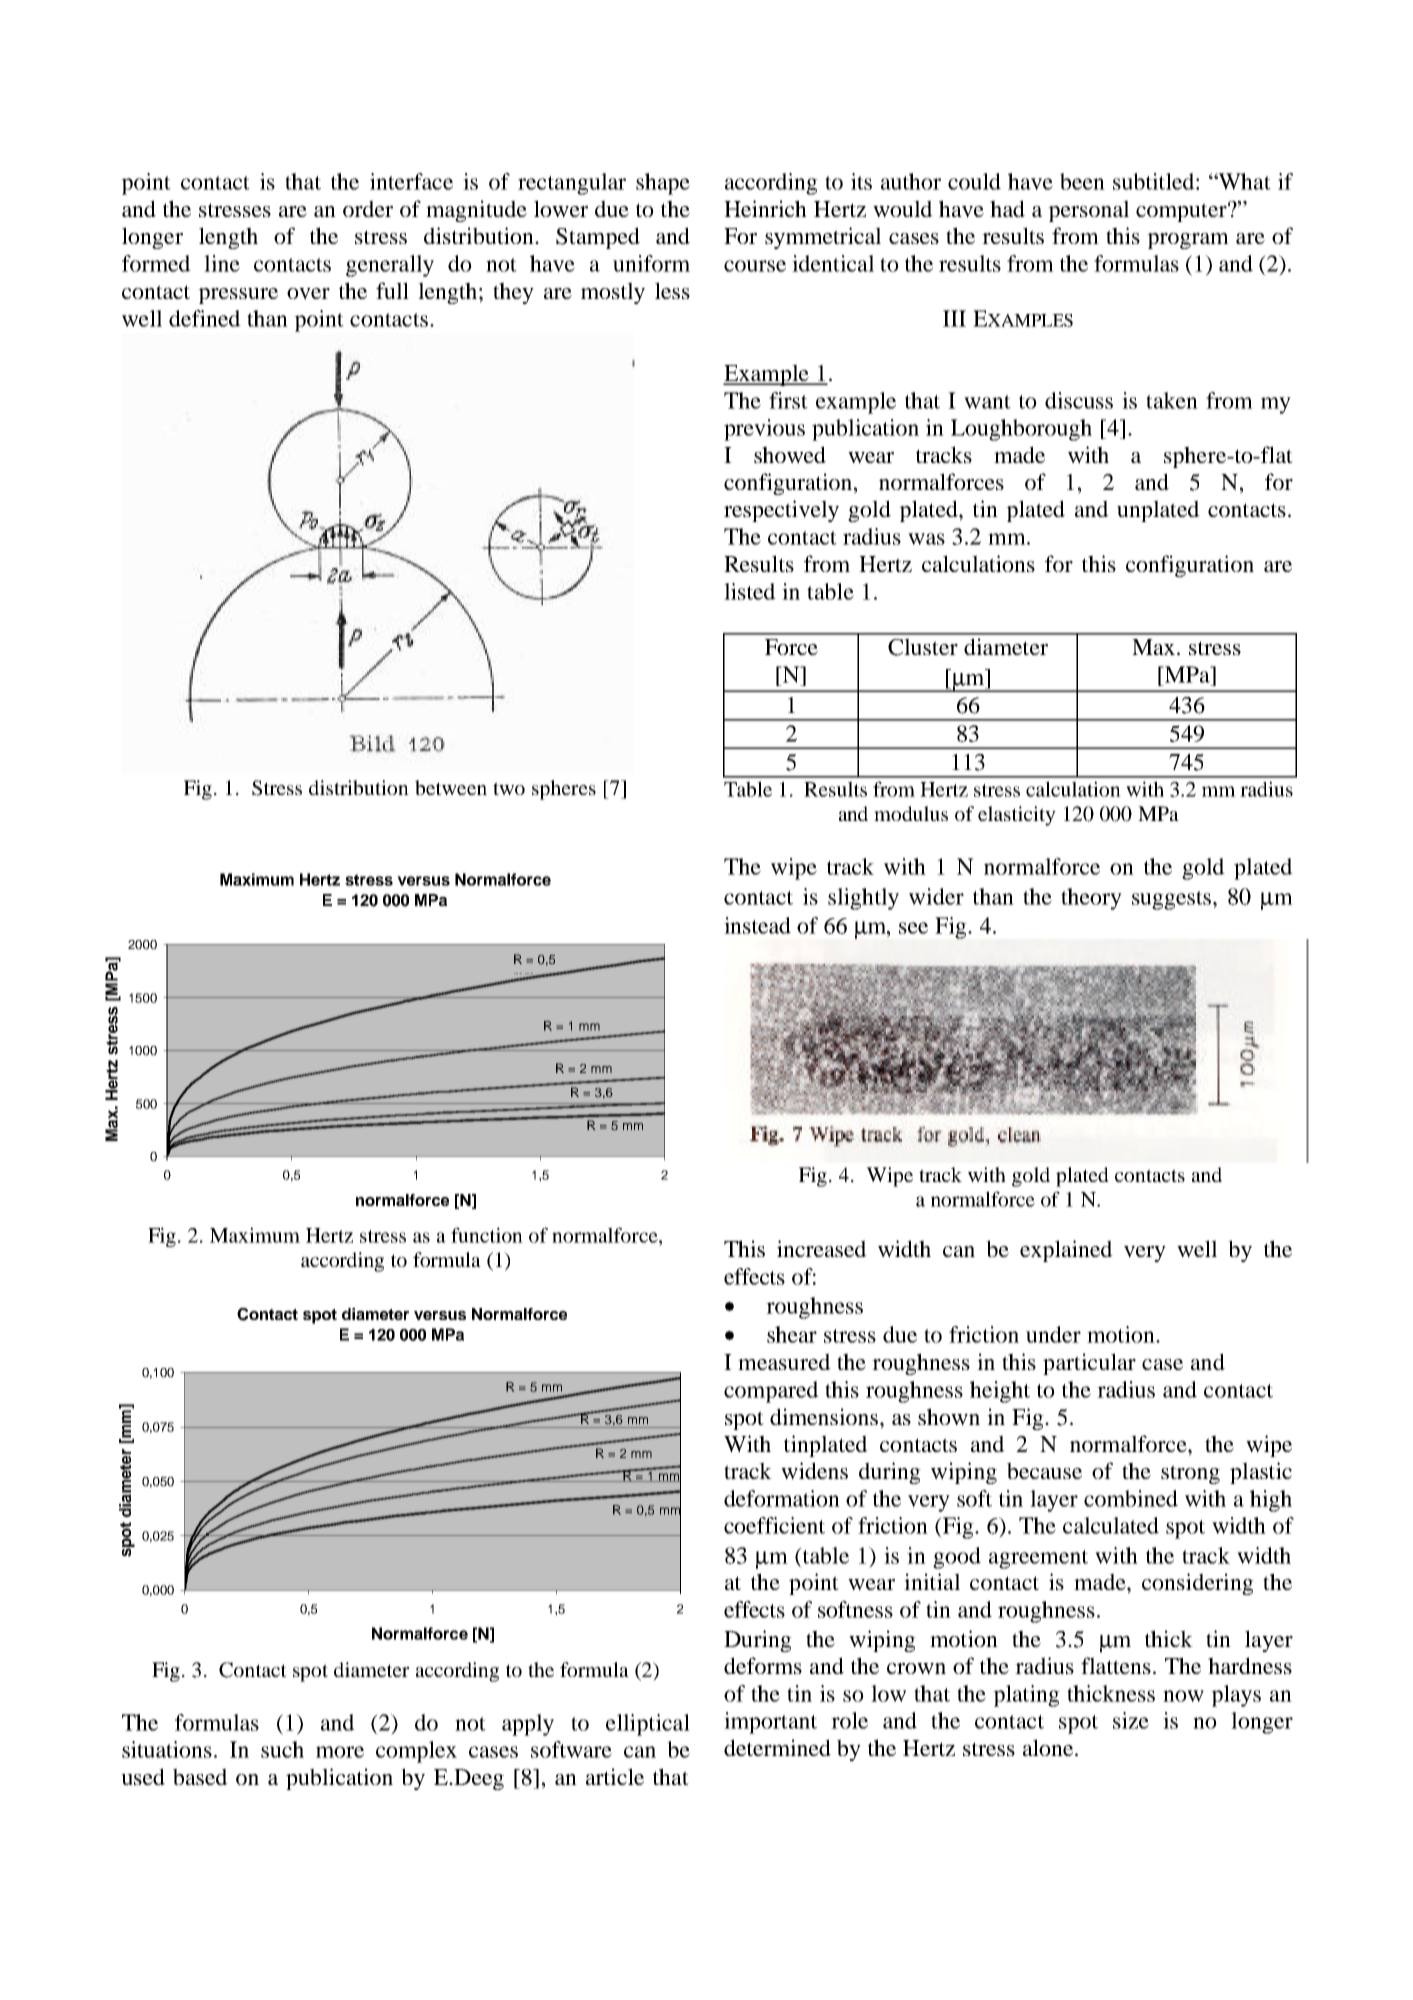 The image size is (1413, 2000). I want to click on two, so click(509, 788).
